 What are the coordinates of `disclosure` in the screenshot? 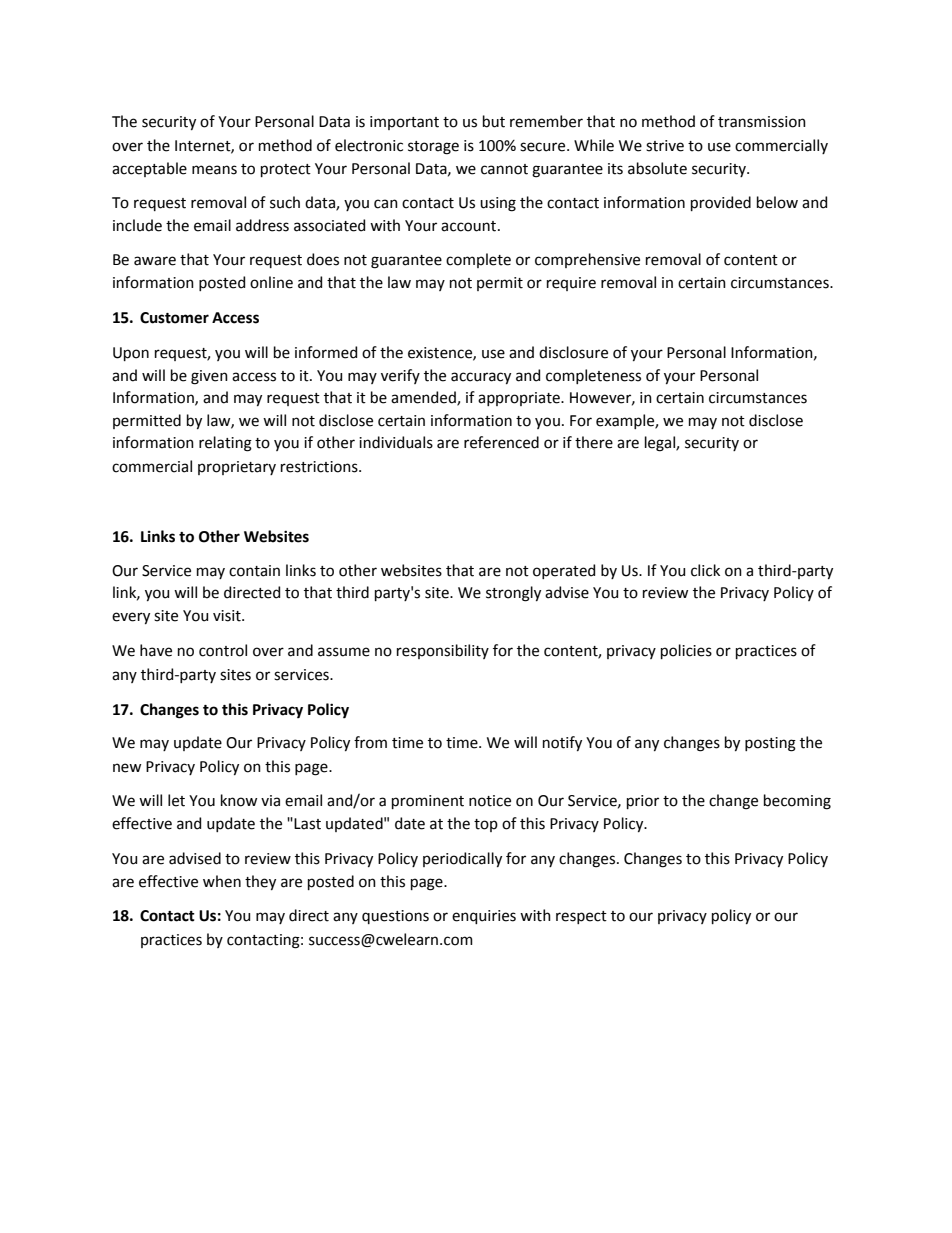 It's located at (573, 352).
